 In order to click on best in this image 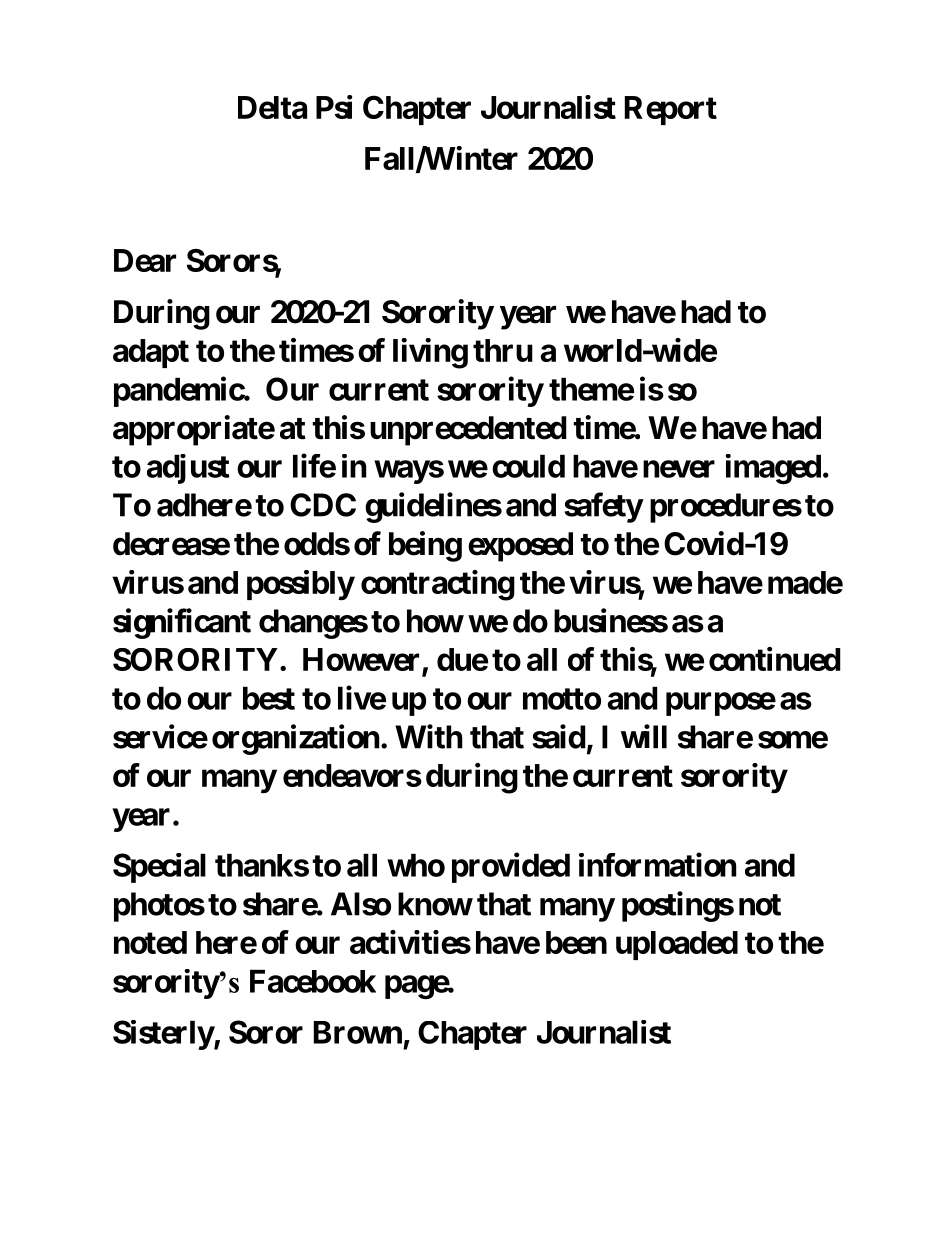, I will do `click(269, 698)`.
